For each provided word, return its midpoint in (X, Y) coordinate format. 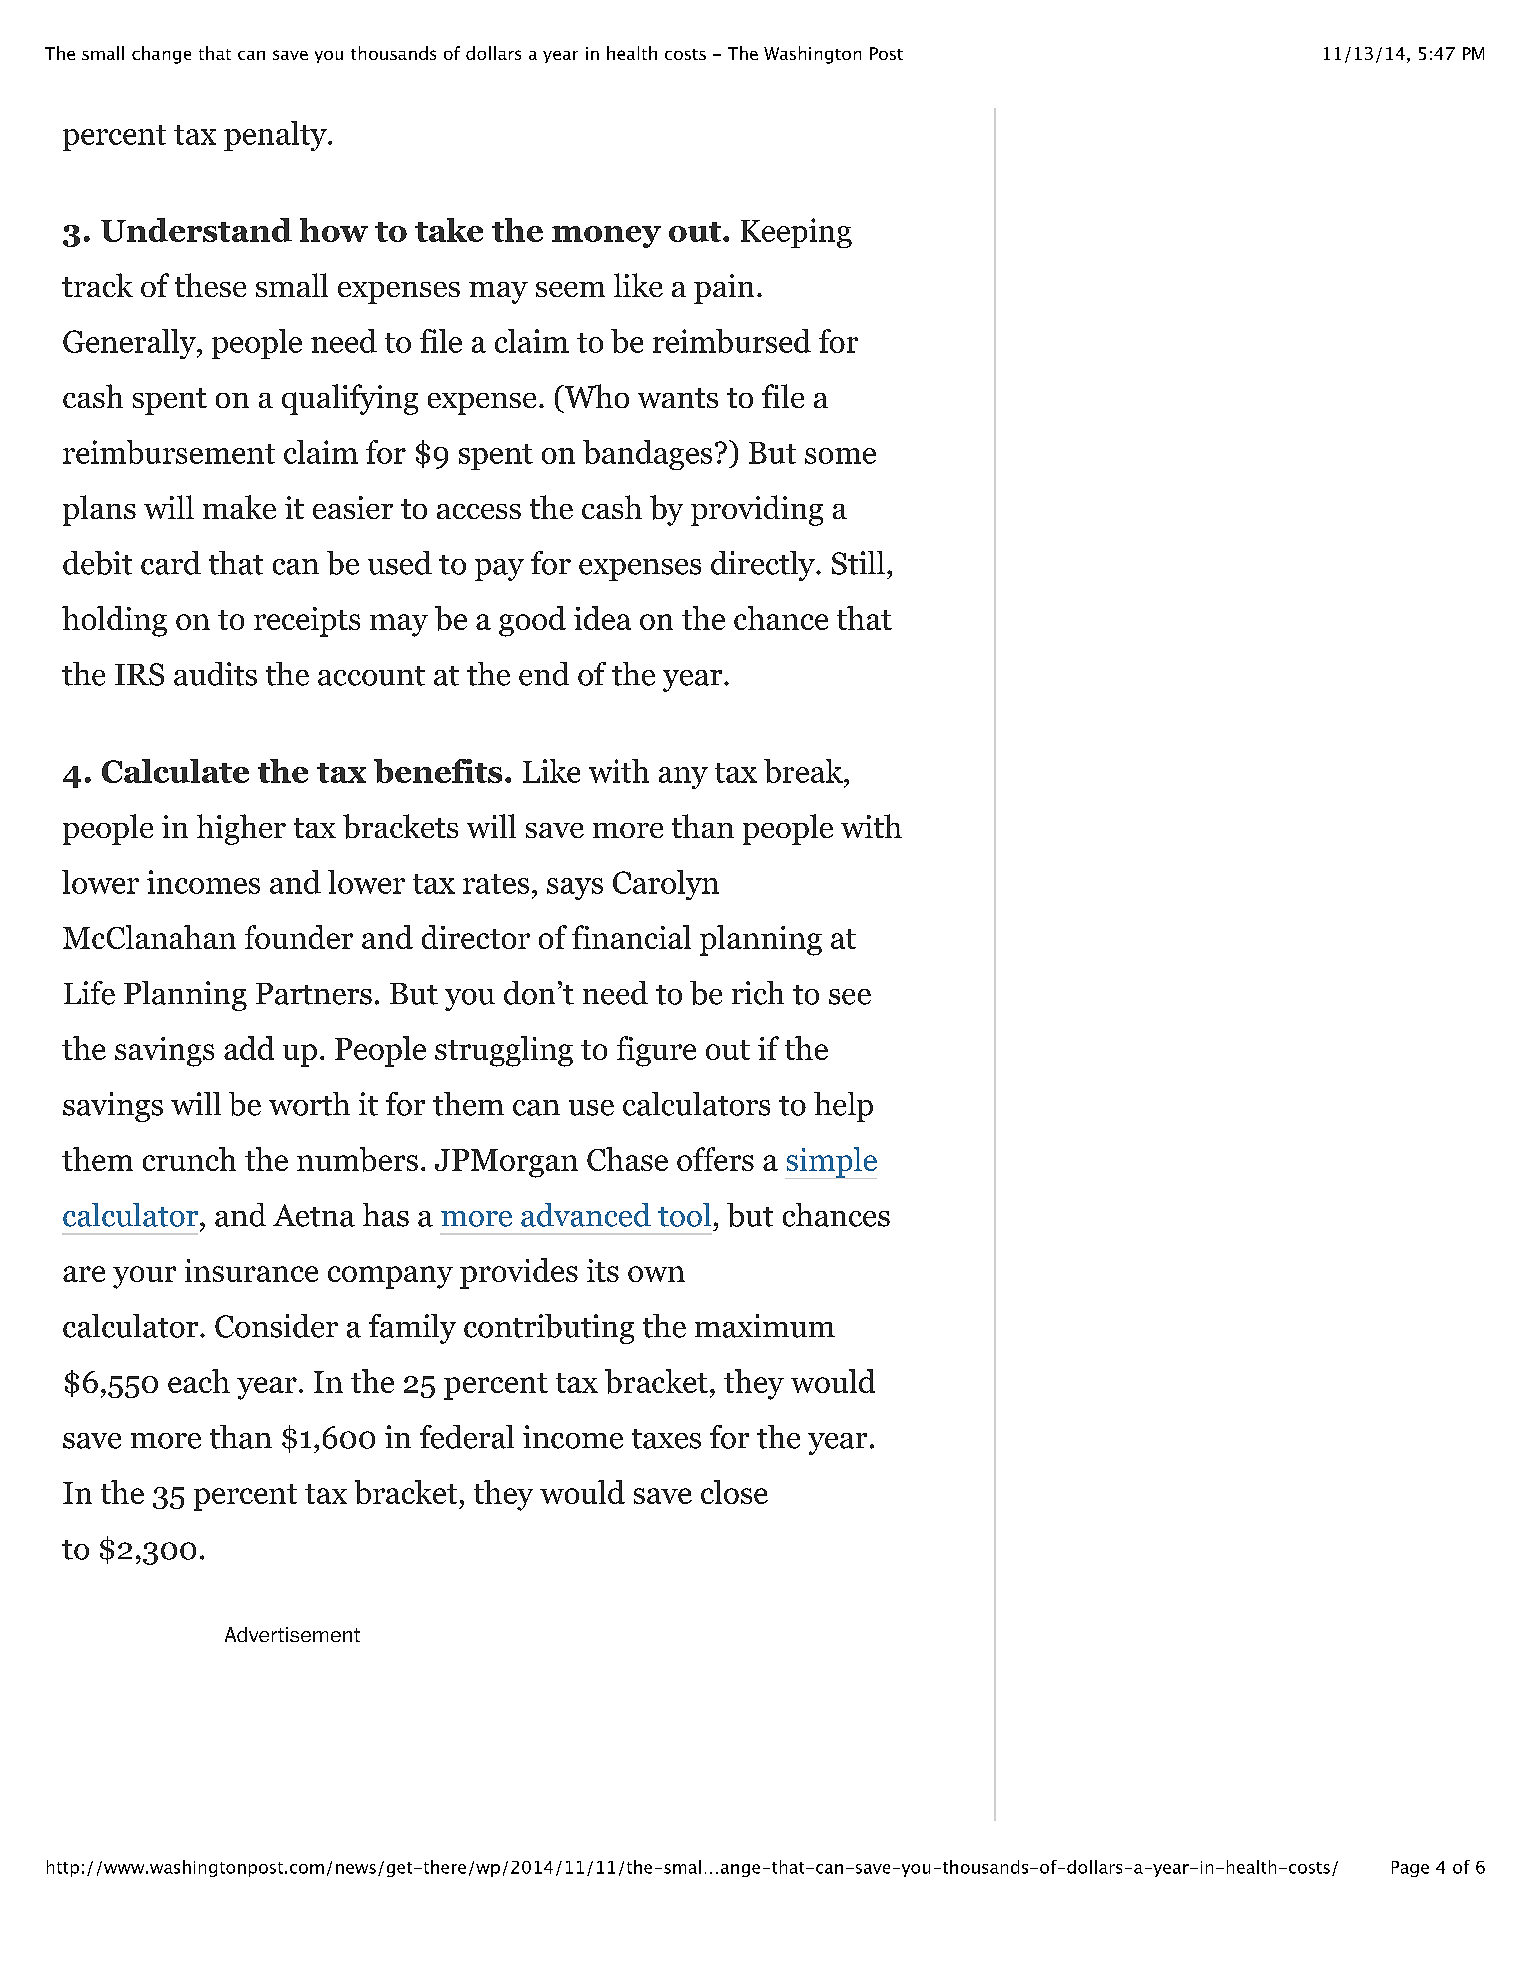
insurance (251, 1270)
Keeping (796, 233)
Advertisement (292, 1634)
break (804, 771)
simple (832, 1162)
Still (858, 563)
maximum (765, 1326)
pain (724, 289)
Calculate (175, 771)
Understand (196, 230)
